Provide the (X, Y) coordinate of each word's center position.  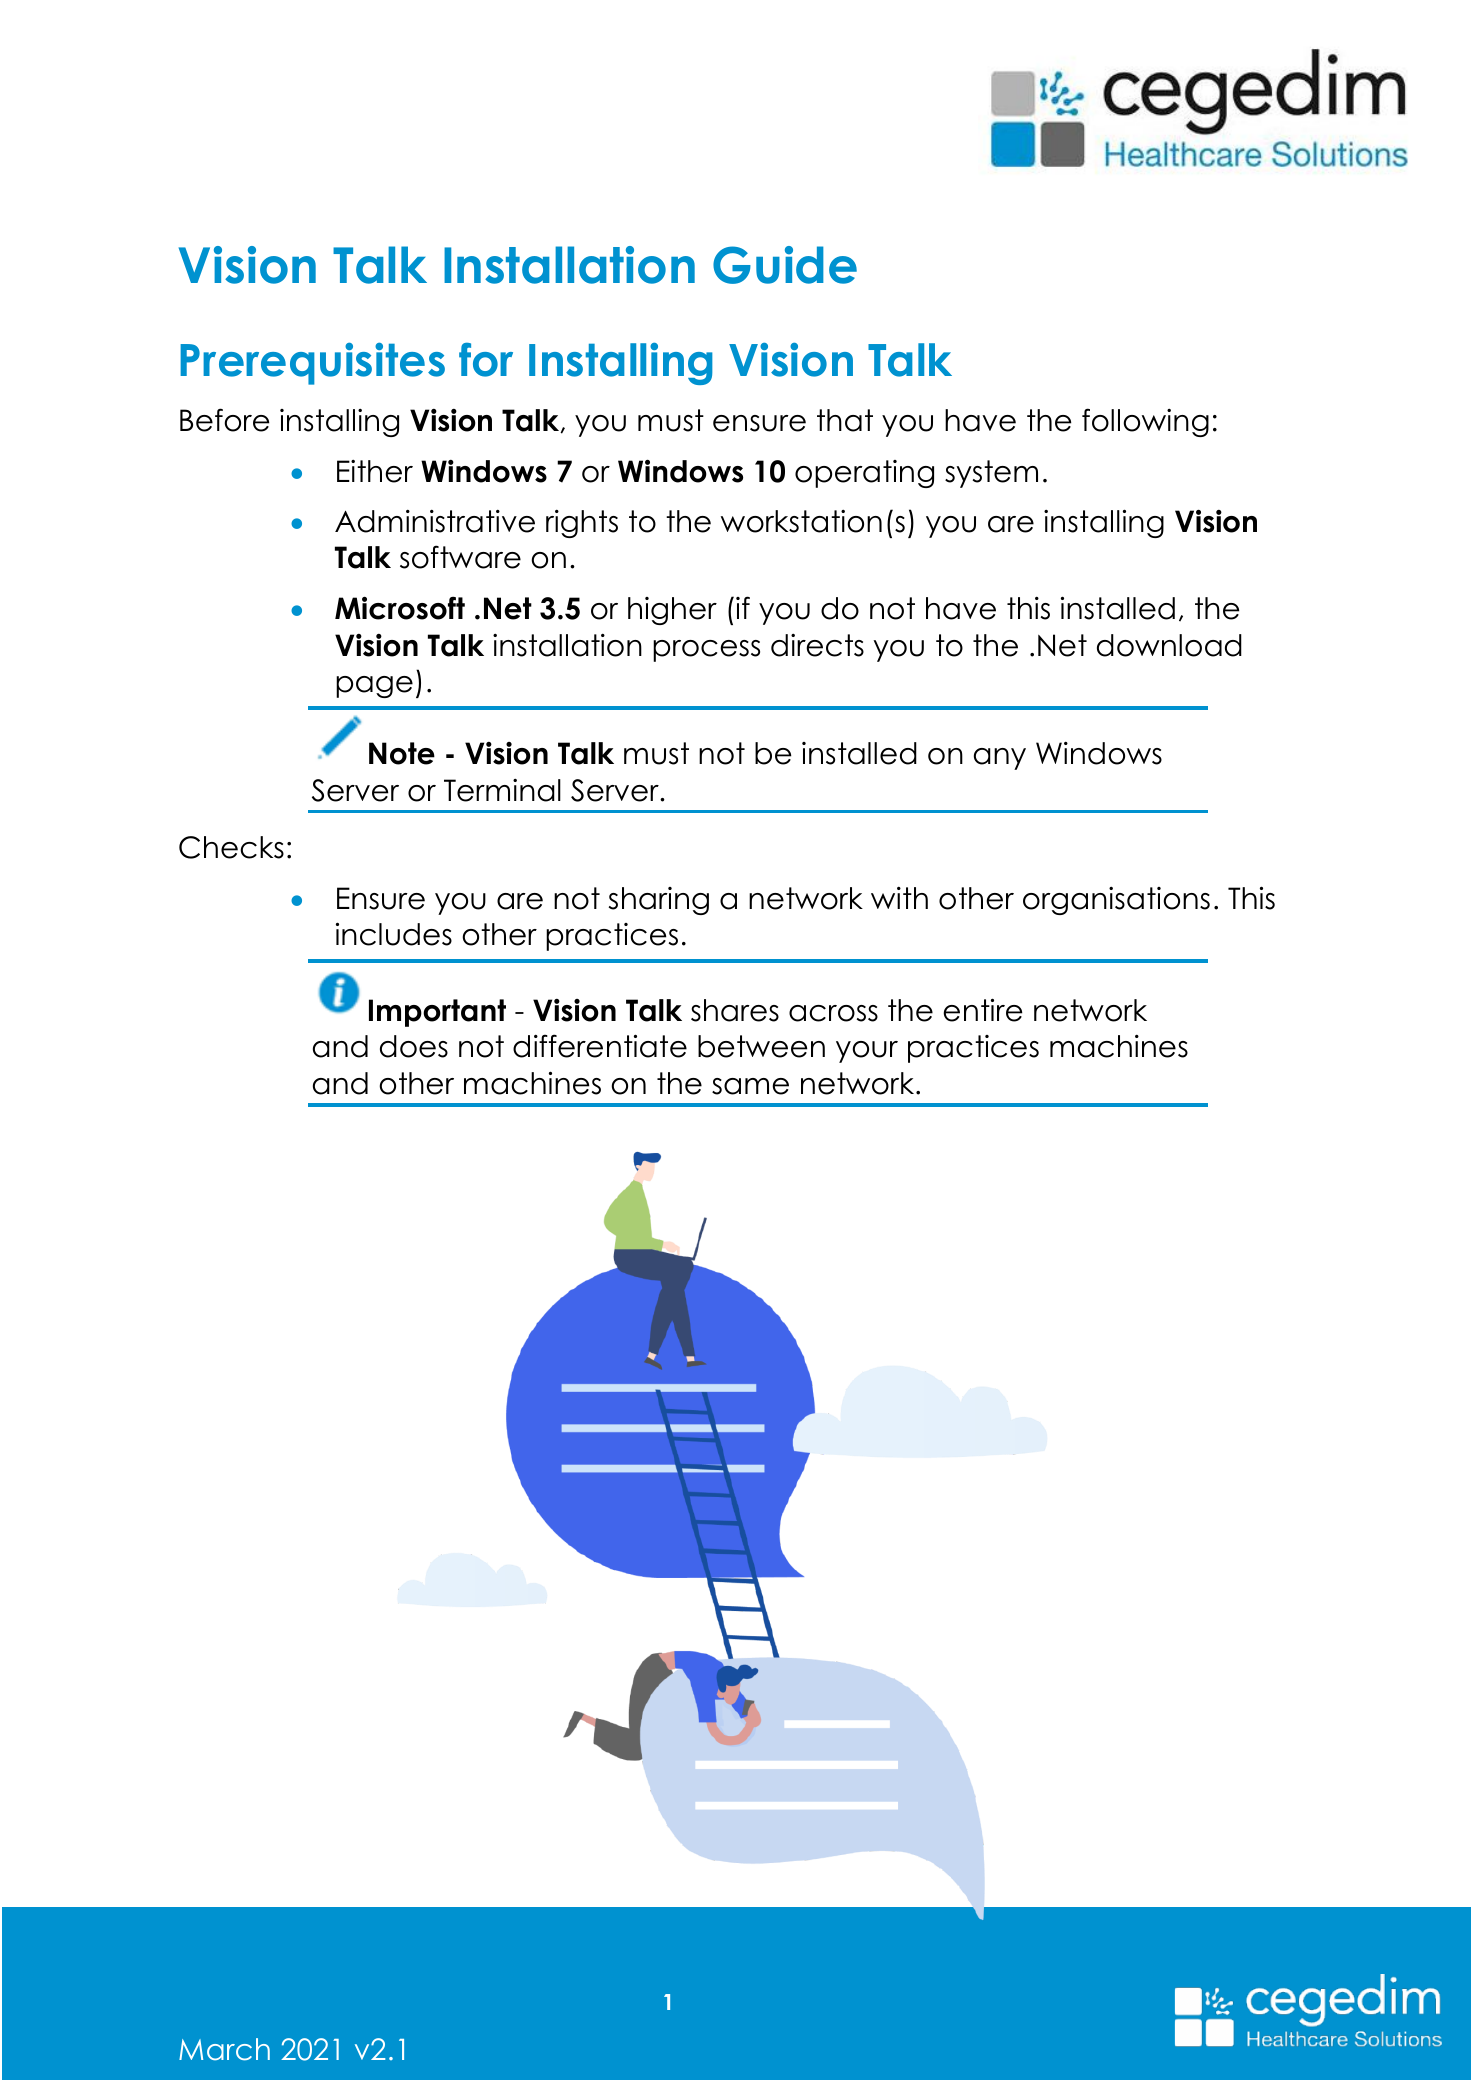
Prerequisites (312, 364)
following (1145, 422)
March (224, 2049)
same (750, 1086)
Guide (785, 265)
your (867, 1052)
